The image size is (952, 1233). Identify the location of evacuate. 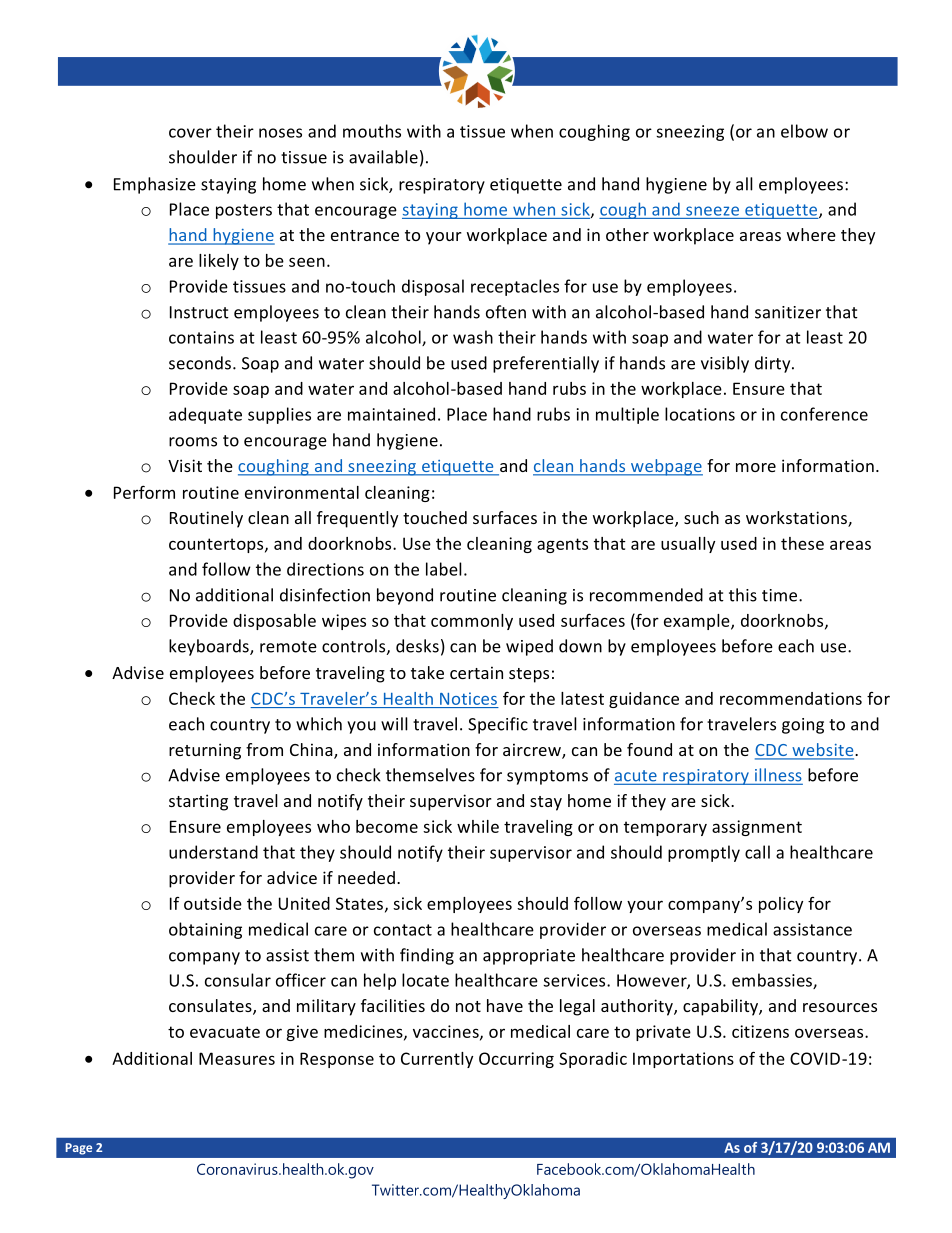
(225, 1032).
